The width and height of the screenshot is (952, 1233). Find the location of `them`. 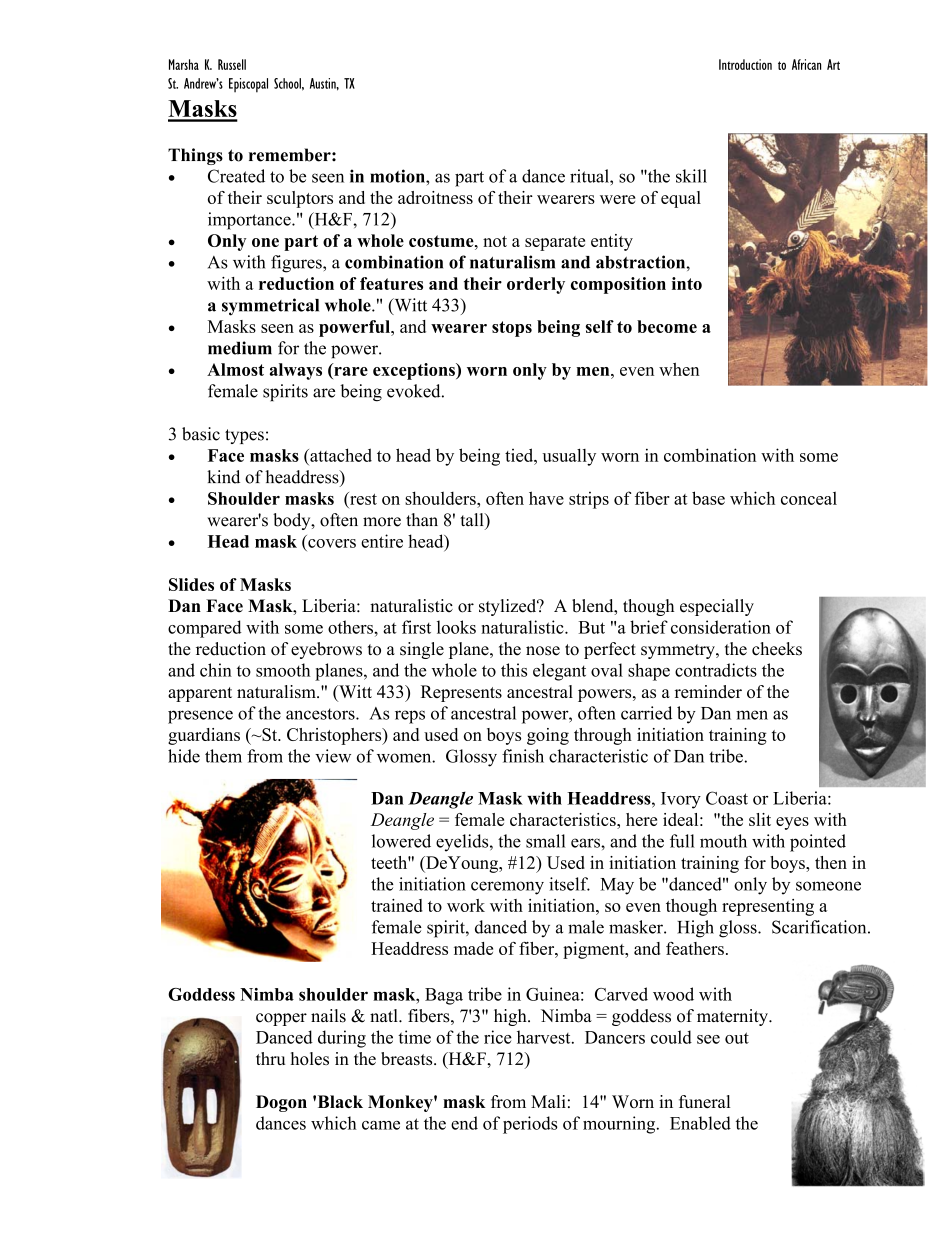

them is located at coordinates (223, 756).
